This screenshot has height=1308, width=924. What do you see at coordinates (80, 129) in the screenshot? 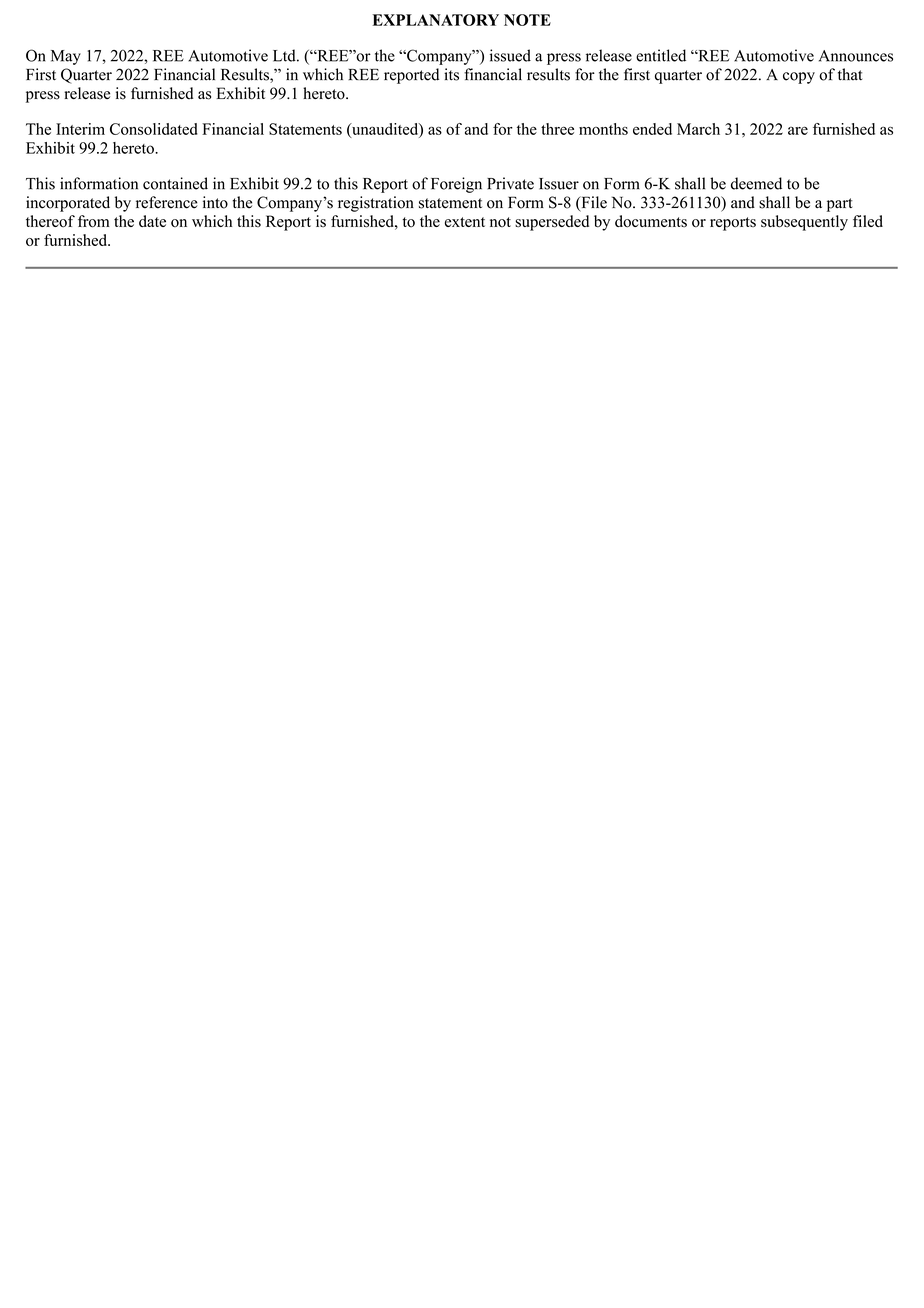
I see `Interim` at bounding box center [80, 129].
